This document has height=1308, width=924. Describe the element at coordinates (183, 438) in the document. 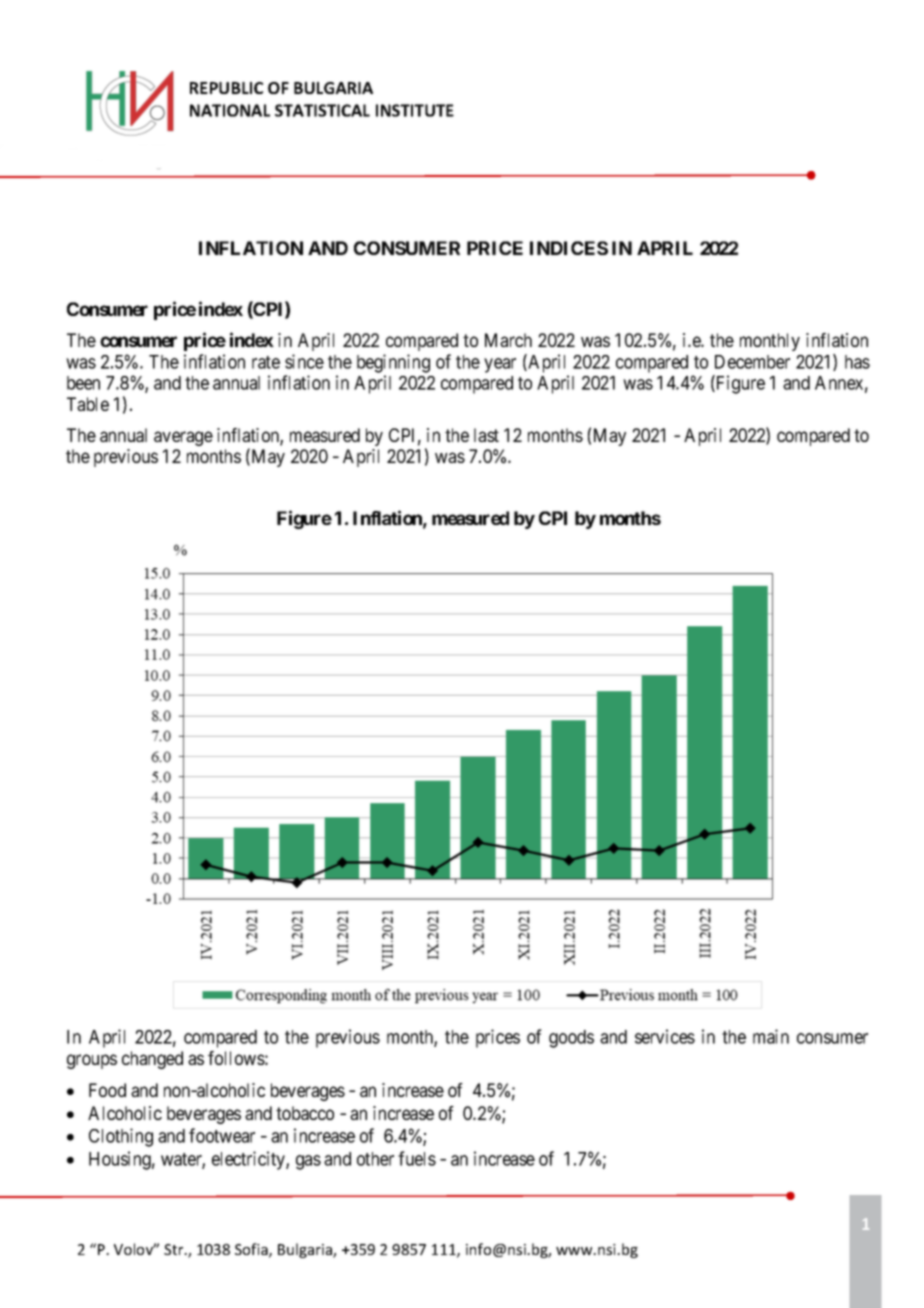

I see `average` at that location.
